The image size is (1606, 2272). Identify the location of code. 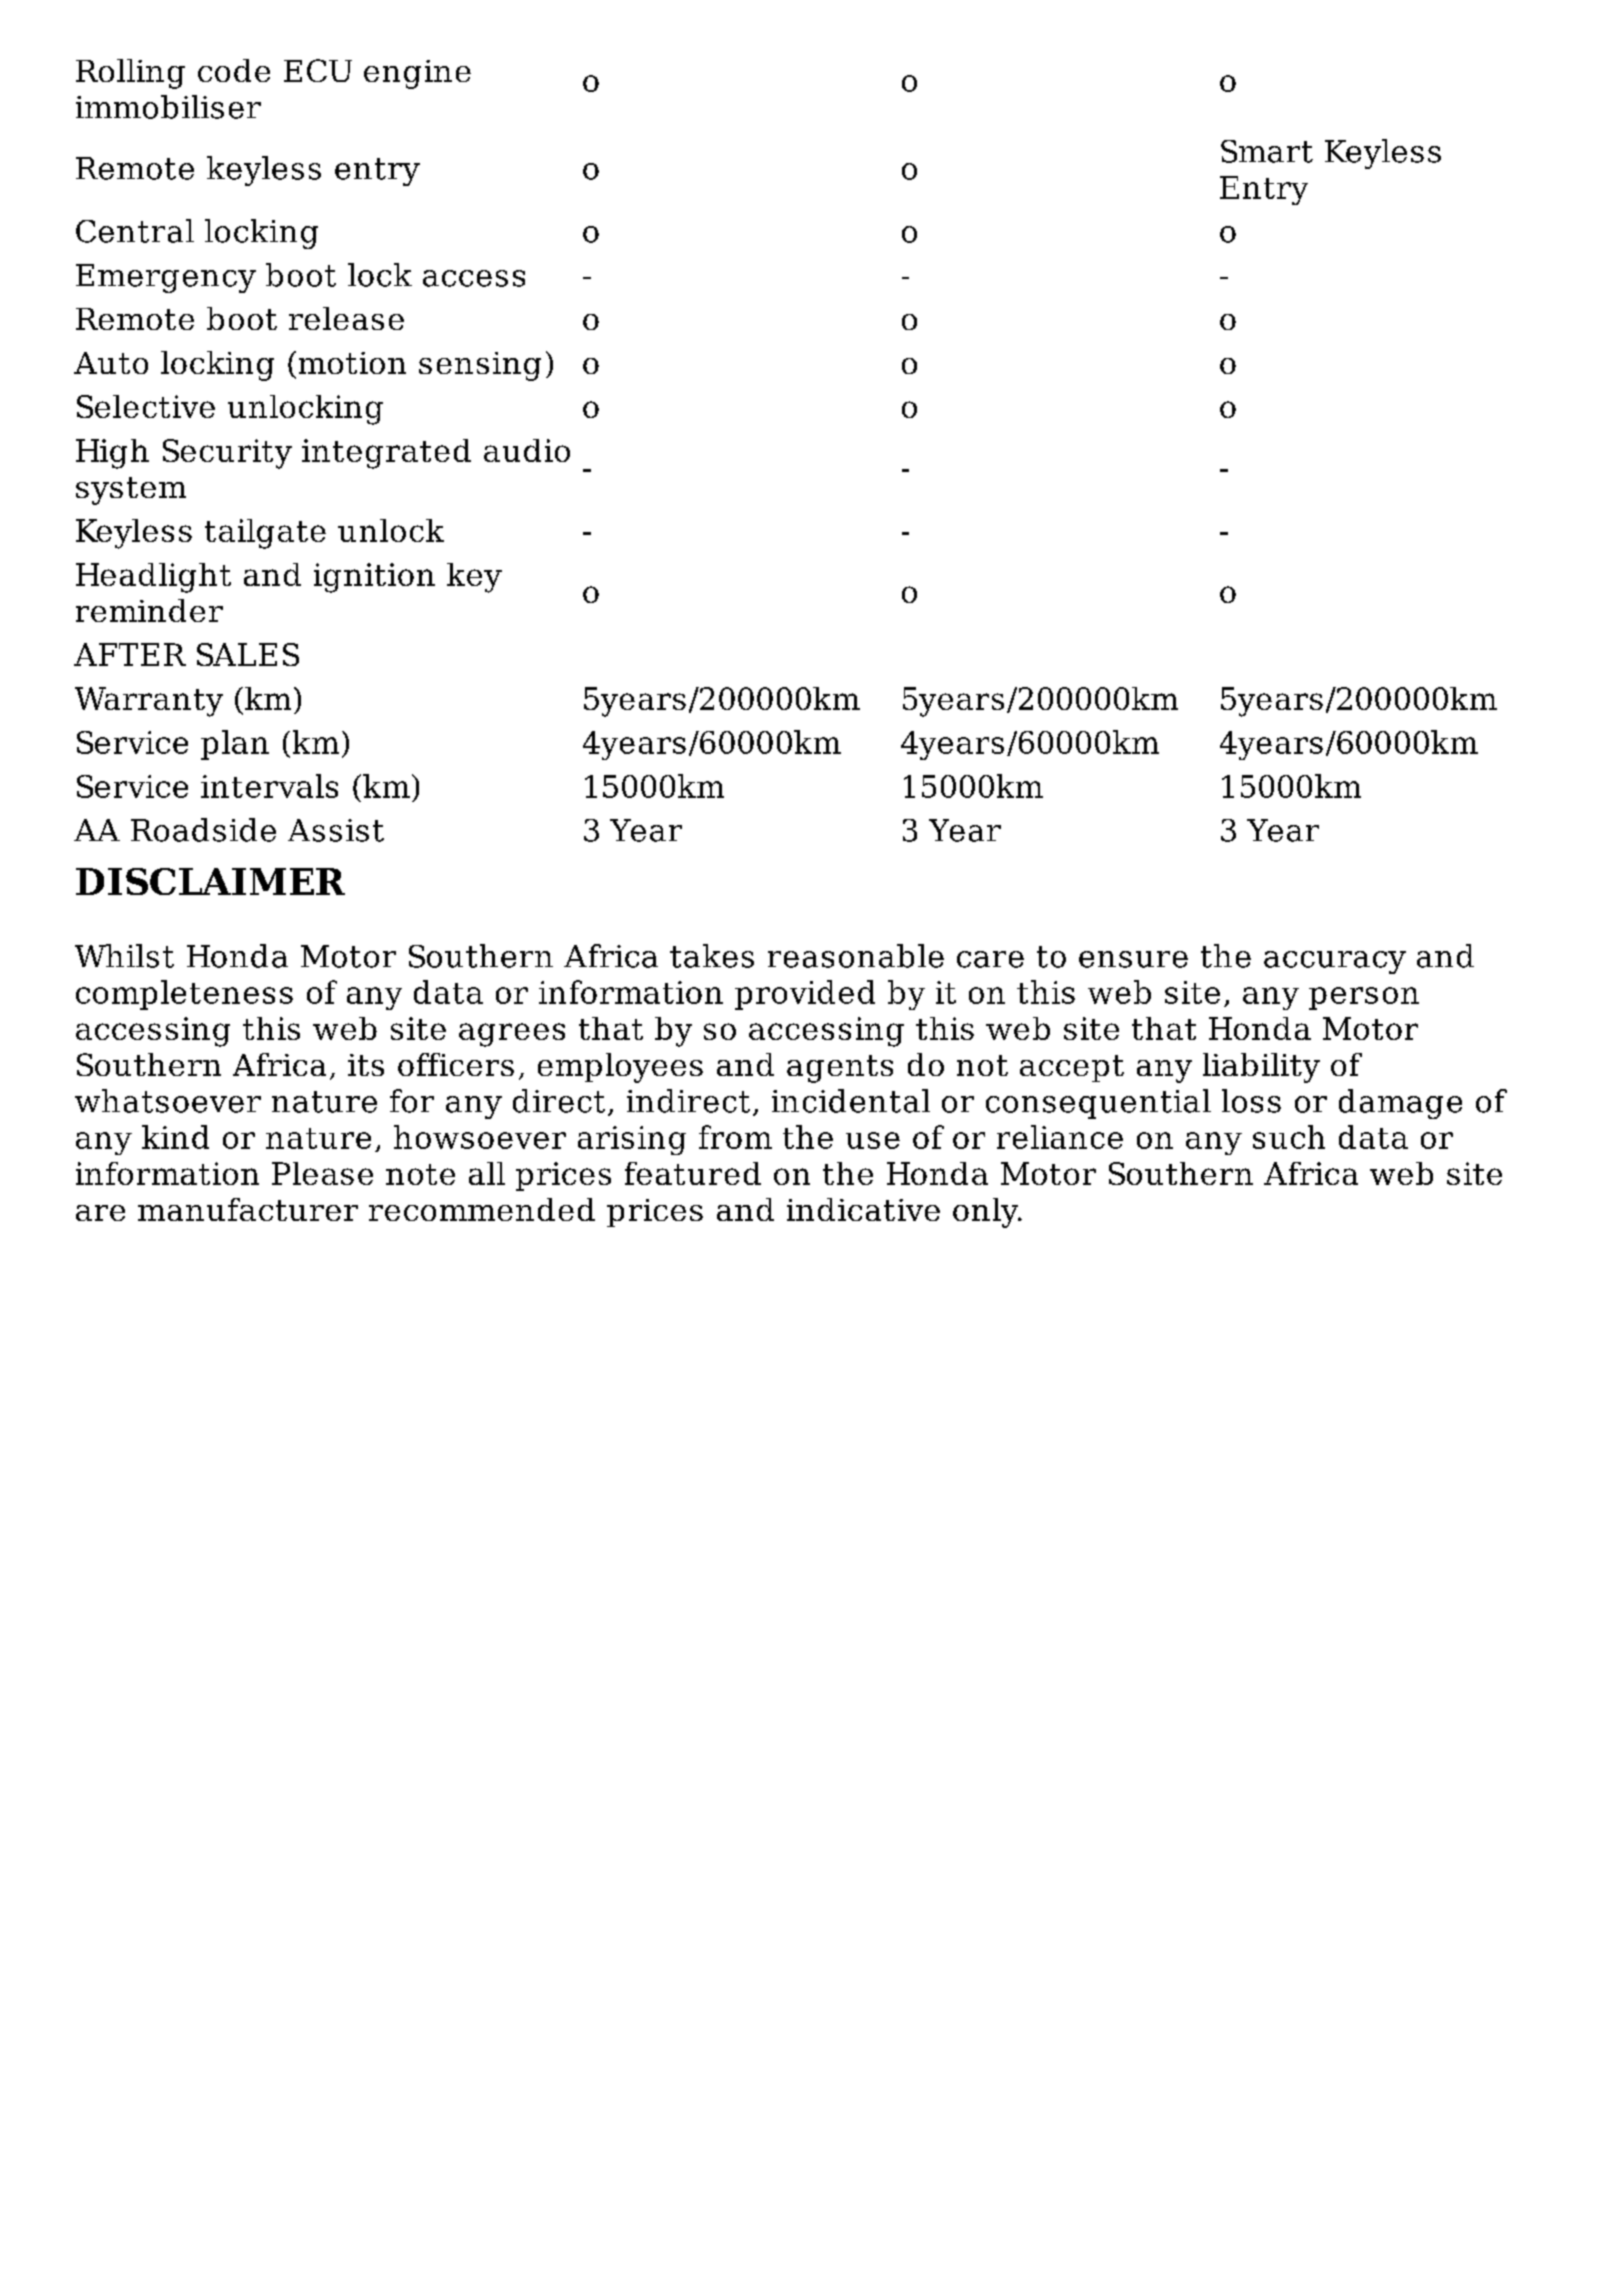
(234, 70).
